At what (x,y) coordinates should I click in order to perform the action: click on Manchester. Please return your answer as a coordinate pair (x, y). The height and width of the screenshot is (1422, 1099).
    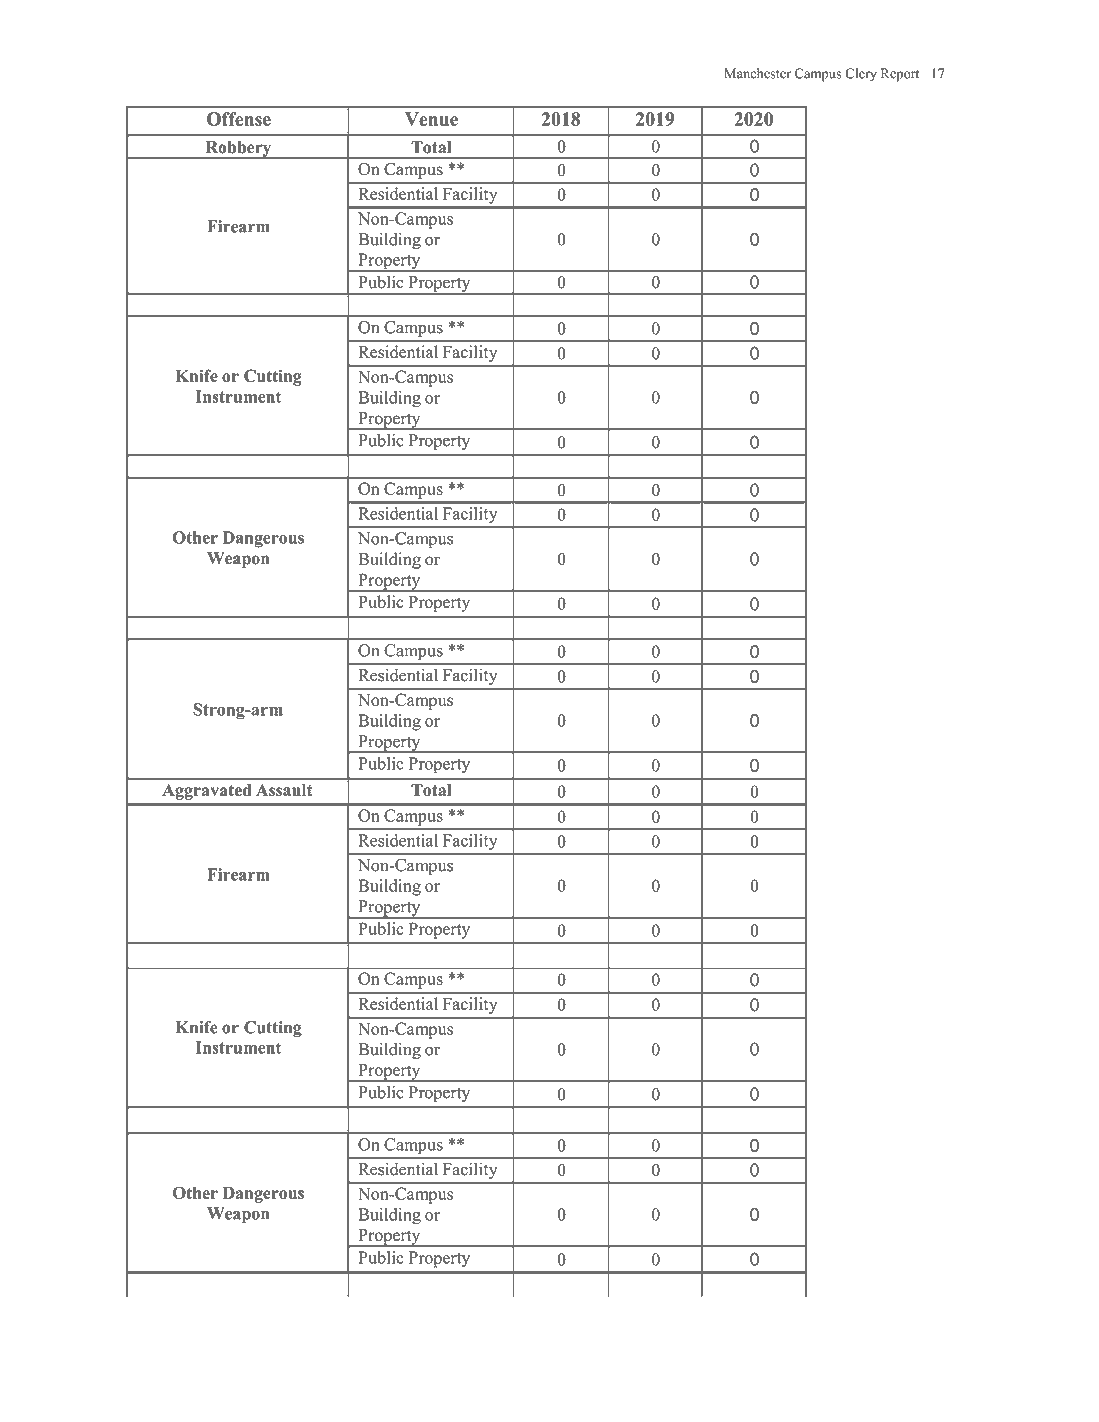
    Looking at the image, I should click on (757, 73).
